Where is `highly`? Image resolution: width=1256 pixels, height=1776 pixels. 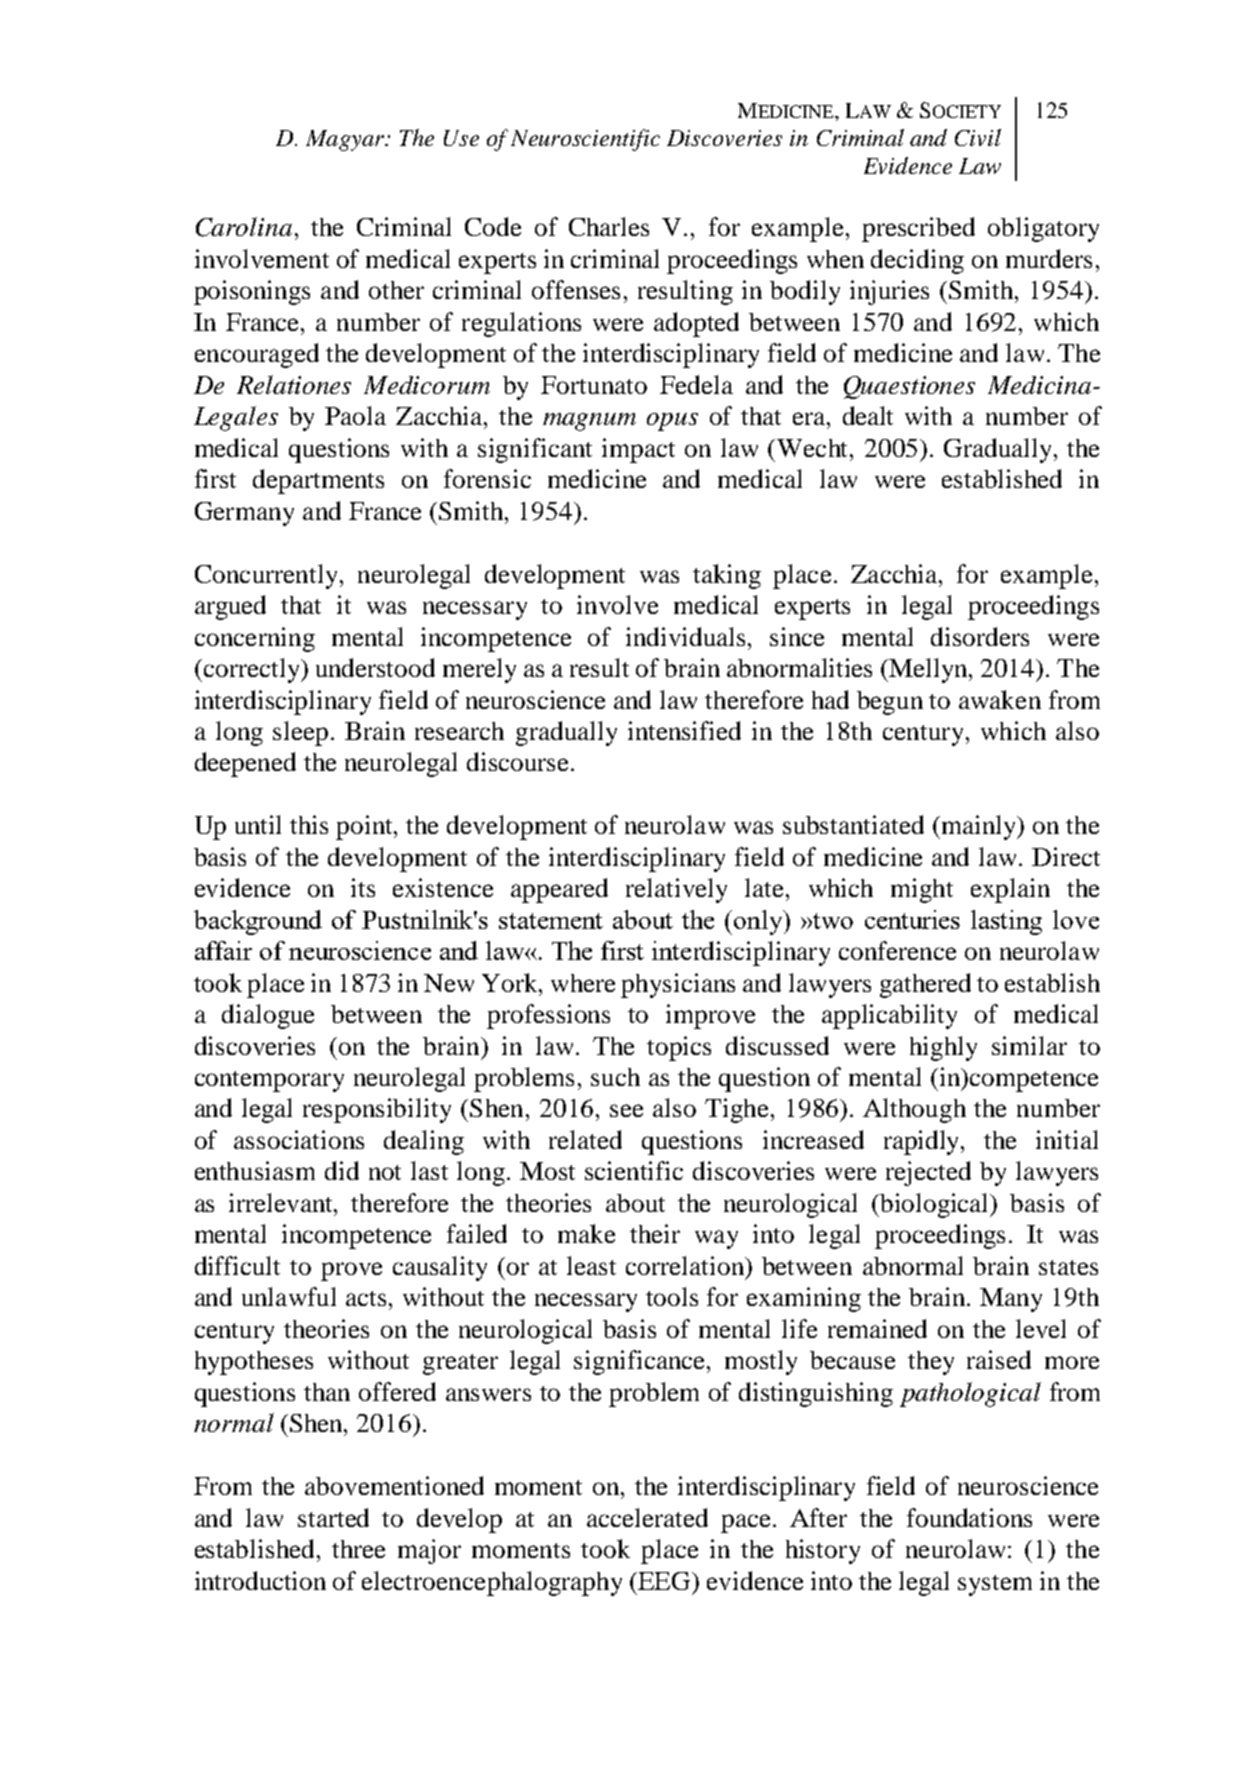
highly is located at coordinates (943, 1048).
